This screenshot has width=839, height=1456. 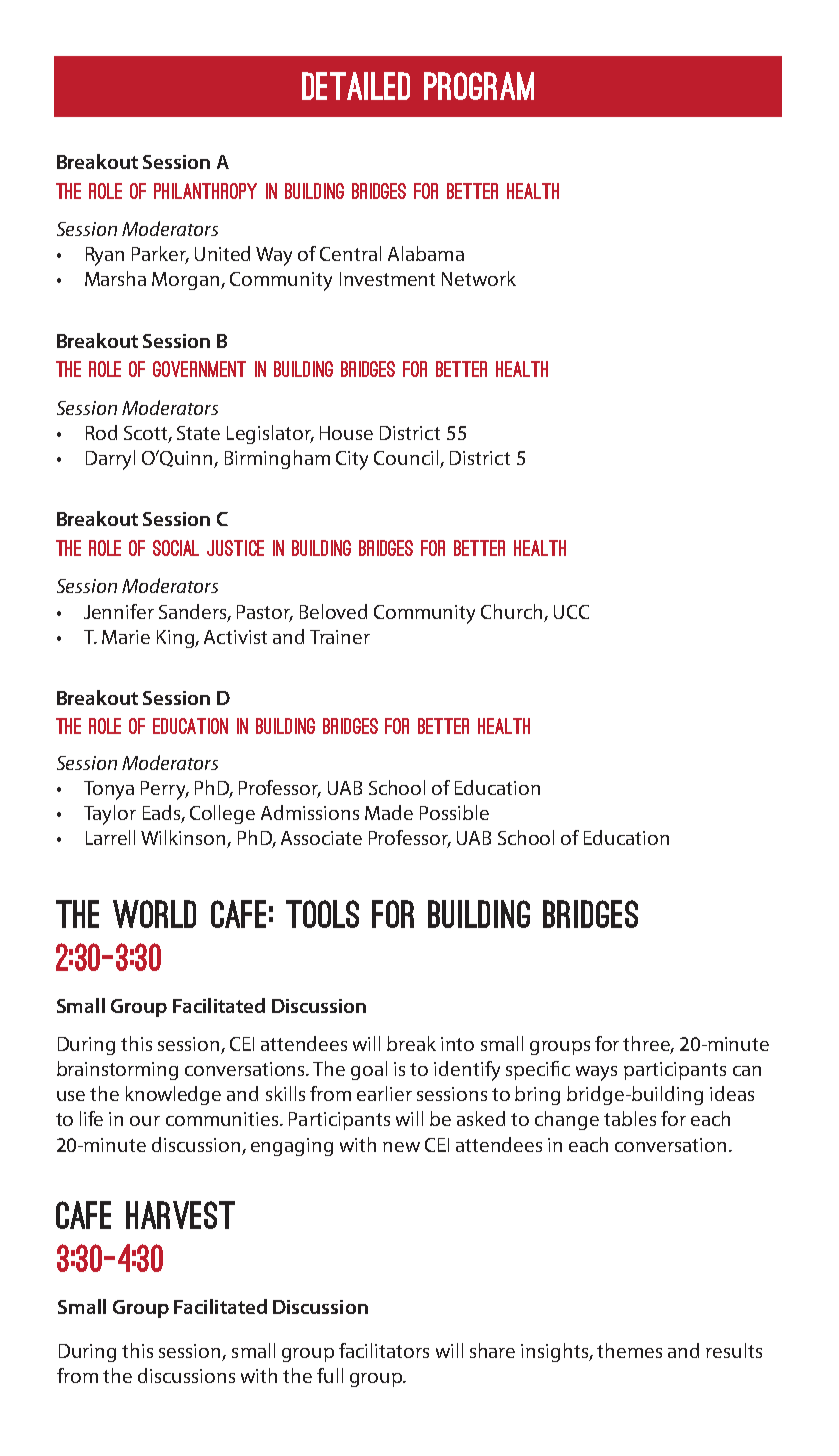 What do you see at coordinates (407, 459) in the screenshot?
I see `Council` at bounding box center [407, 459].
